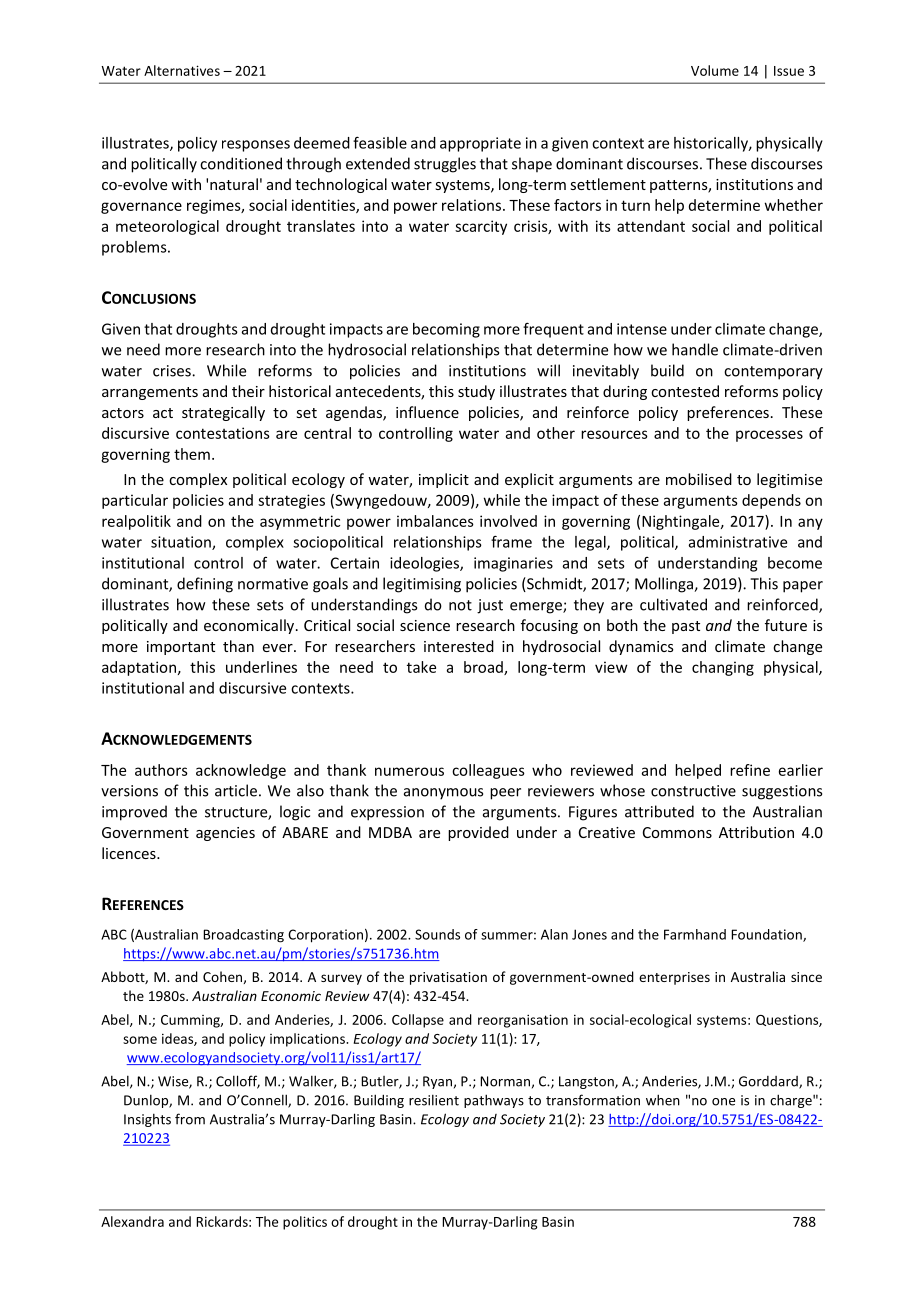 This screenshot has height=1308, width=924. What do you see at coordinates (190, 1119) in the screenshot?
I see `from` at bounding box center [190, 1119].
